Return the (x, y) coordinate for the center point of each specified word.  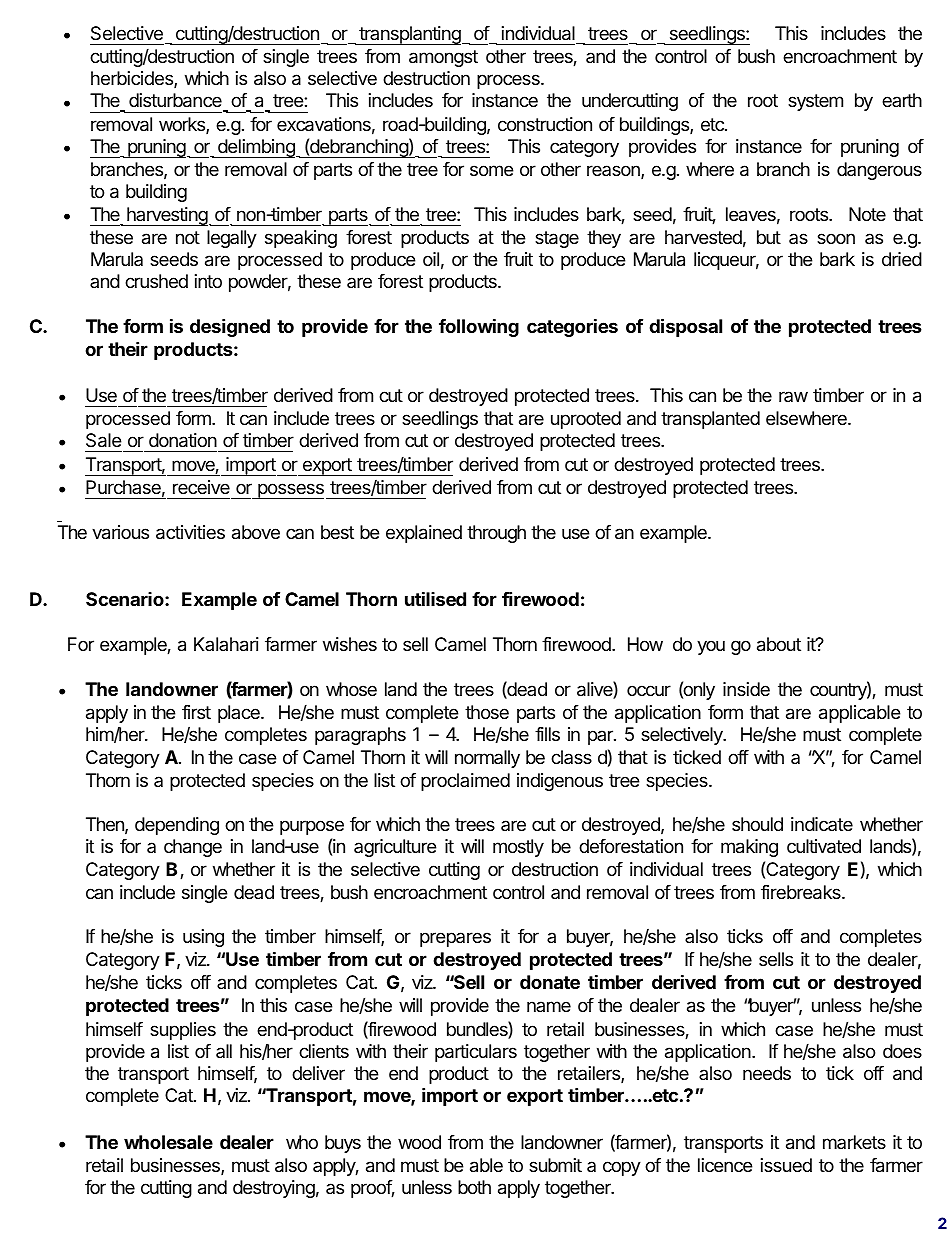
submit (555, 1165)
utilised (435, 598)
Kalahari (226, 644)
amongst (443, 58)
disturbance (176, 102)
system (815, 102)
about (779, 644)
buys (343, 1144)
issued (786, 1165)
